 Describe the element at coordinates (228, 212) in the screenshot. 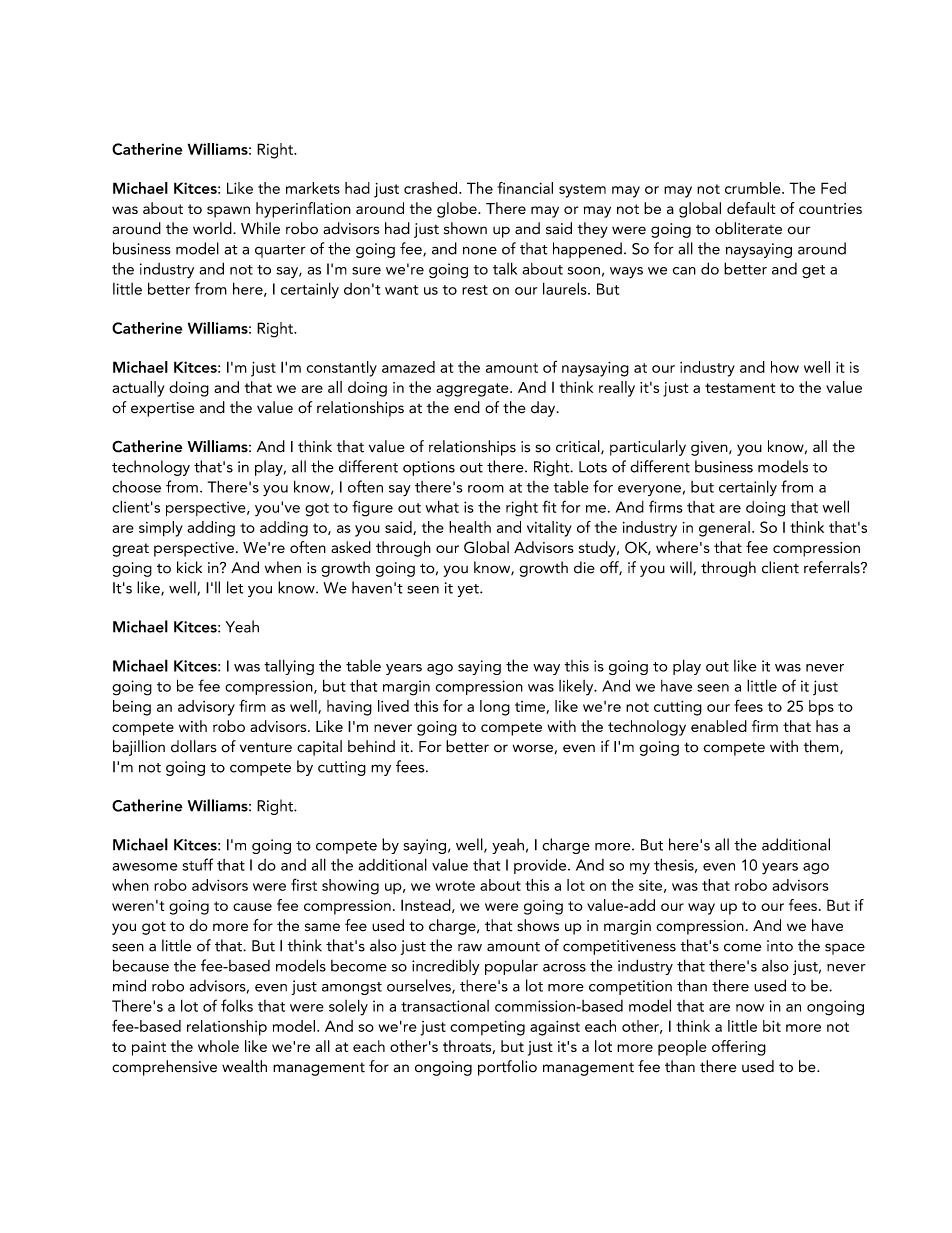

I see `spawn` at that location.
